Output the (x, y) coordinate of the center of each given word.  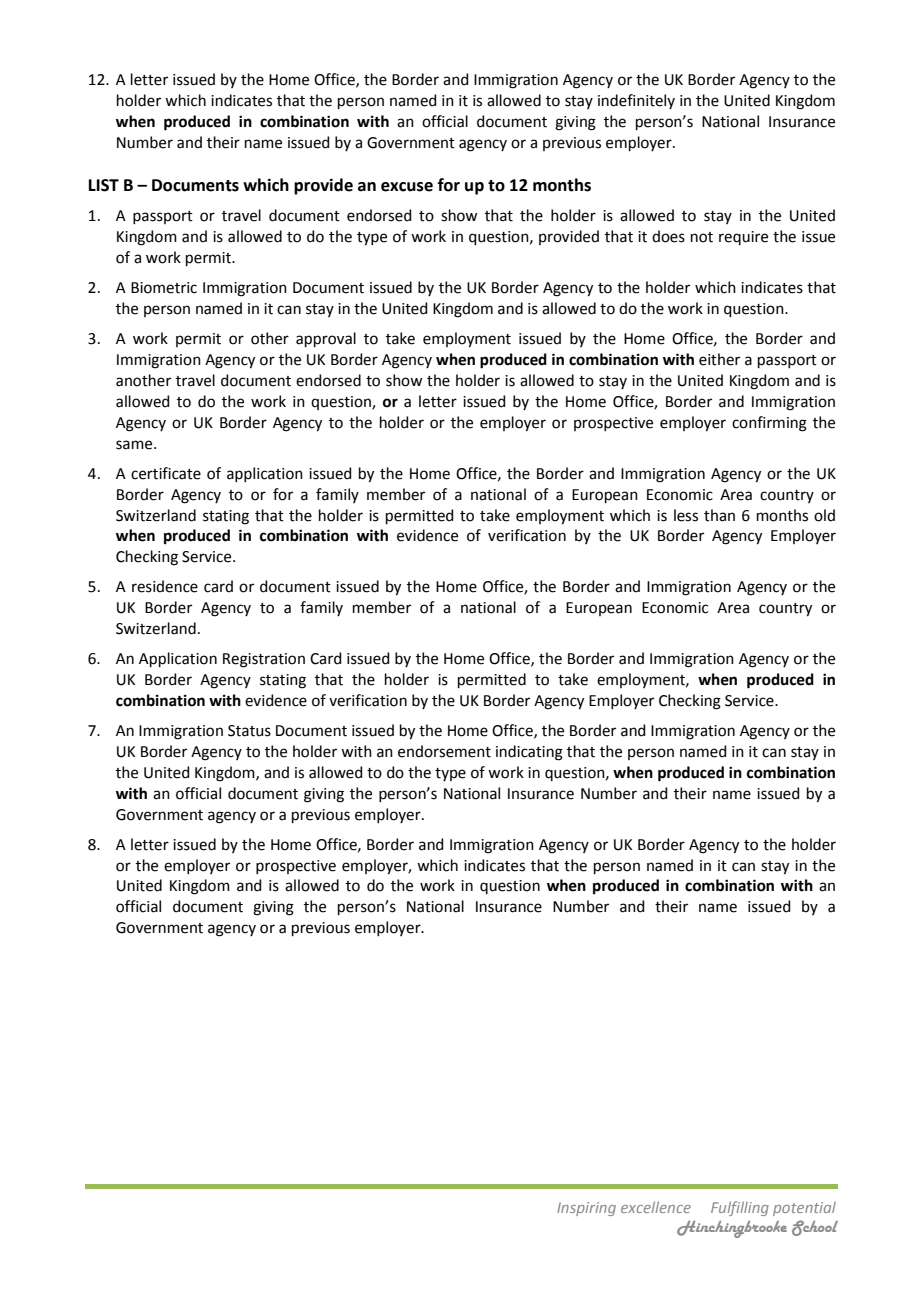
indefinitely (636, 101)
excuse (407, 187)
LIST (104, 185)
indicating (529, 753)
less (686, 515)
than (719, 515)
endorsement (444, 751)
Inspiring (586, 1209)
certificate (166, 473)
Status (249, 731)
